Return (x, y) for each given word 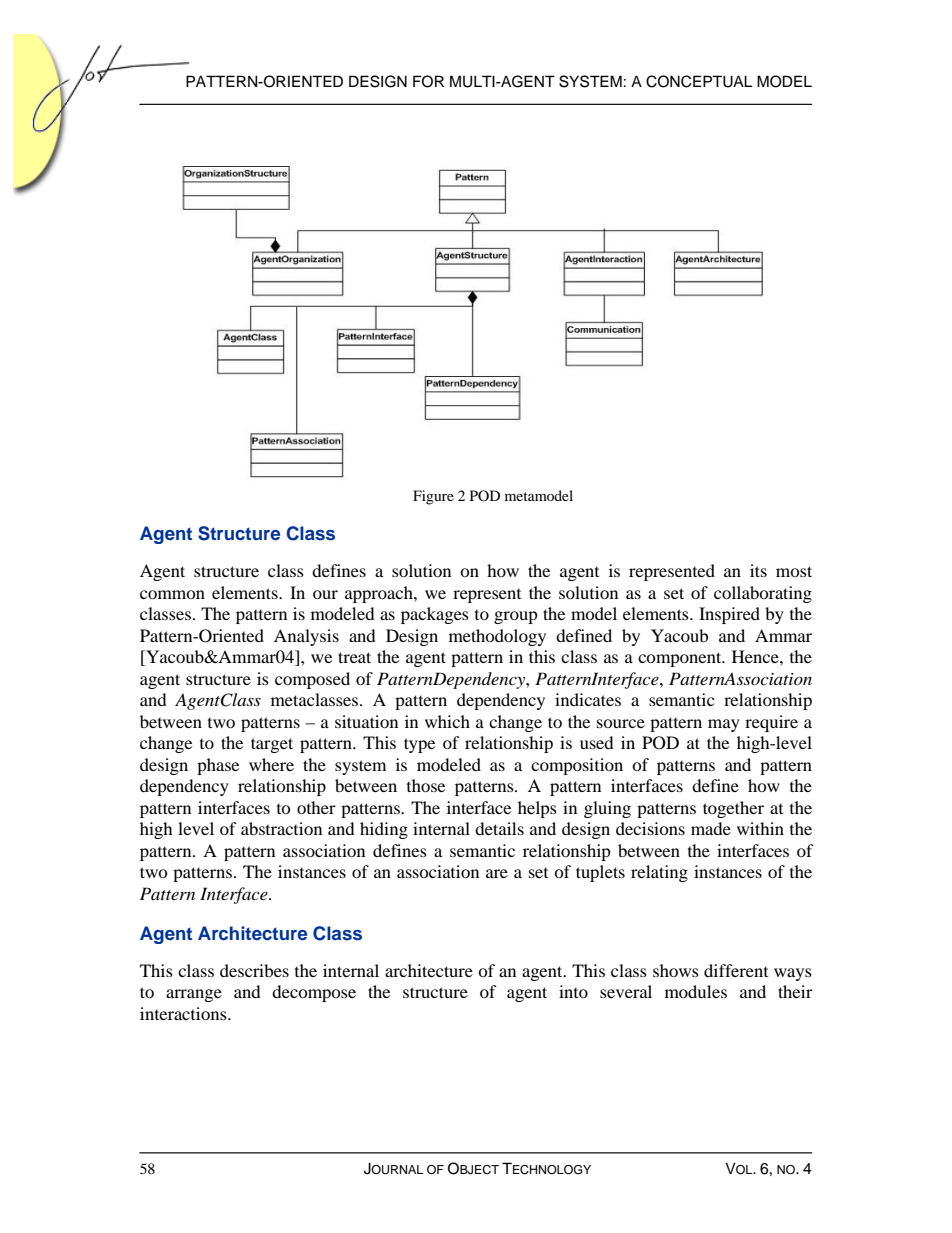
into (573, 991)
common (172, 594)
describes (254, 970)
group (516, 617)
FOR (428, 81)
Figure (433, 497)
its (758, 570)
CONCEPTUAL (699, 81)
